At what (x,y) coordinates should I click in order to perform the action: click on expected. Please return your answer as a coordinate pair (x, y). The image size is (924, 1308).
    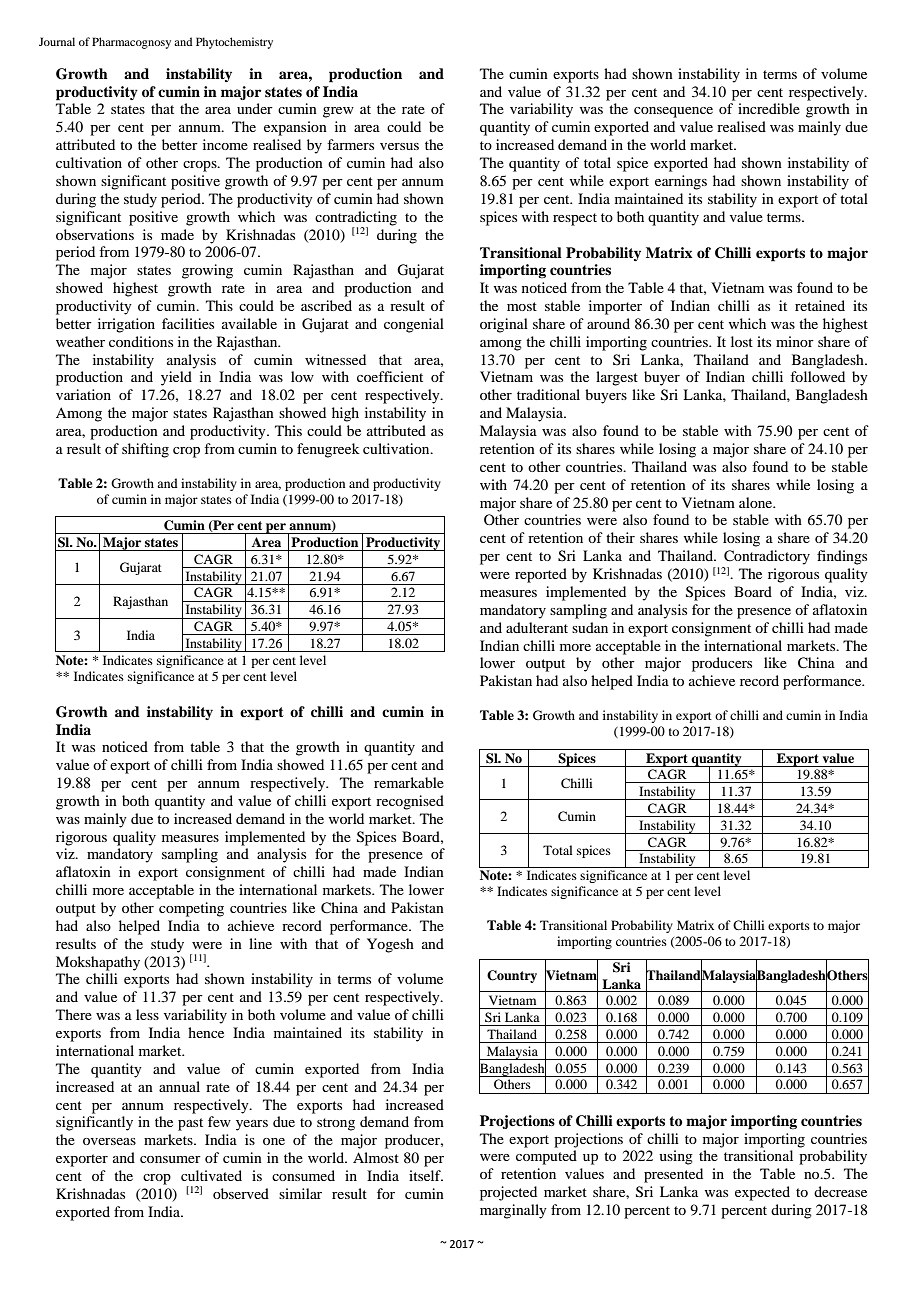
    Looking at the image, I should click on (762, 1193).
